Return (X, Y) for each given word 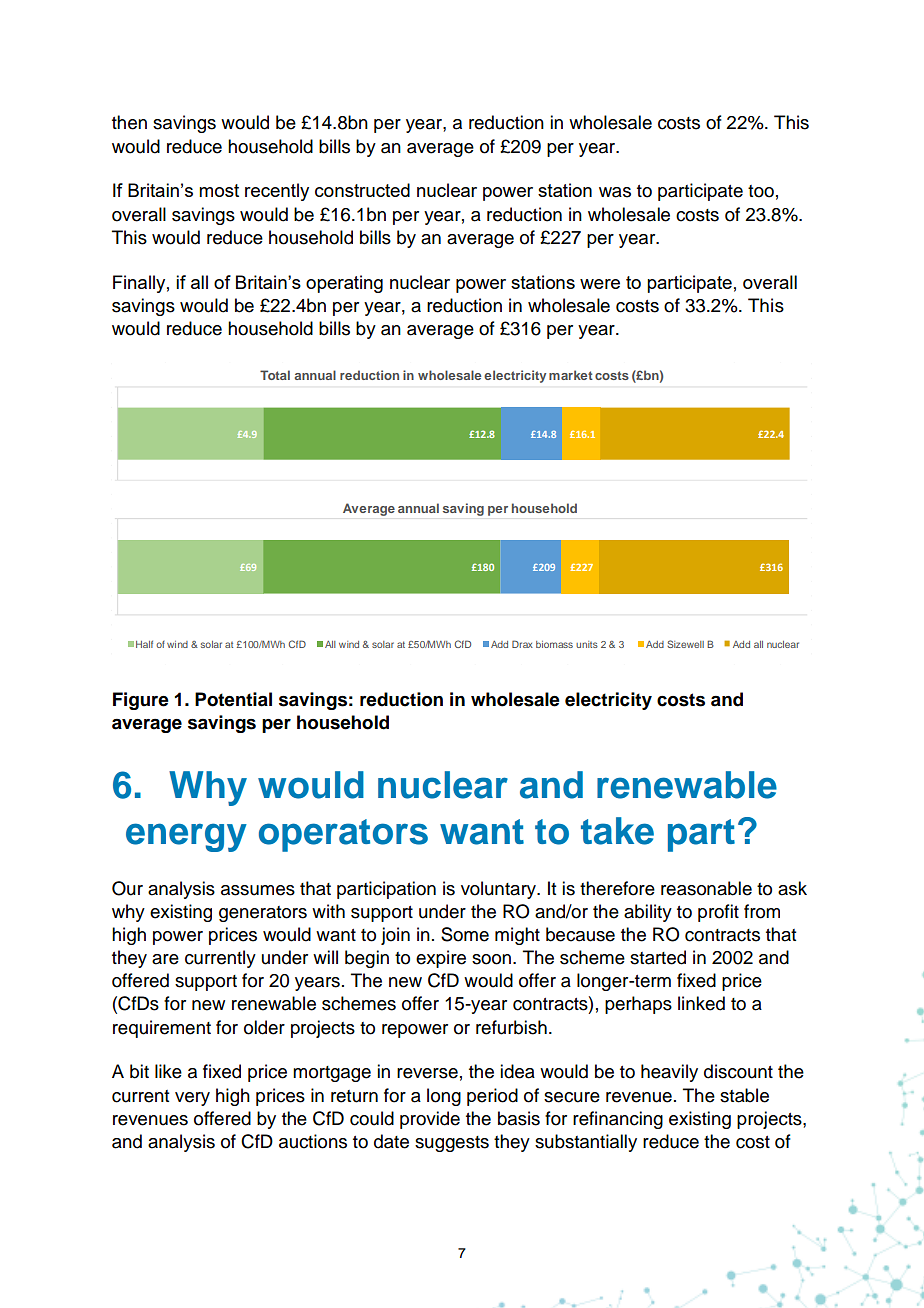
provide (430, 1120)
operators (343, 835)
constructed (362, 190)
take (617, 831)
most (219, 190)
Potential (233, 699)
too (761, 191)
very (192, 1099)
